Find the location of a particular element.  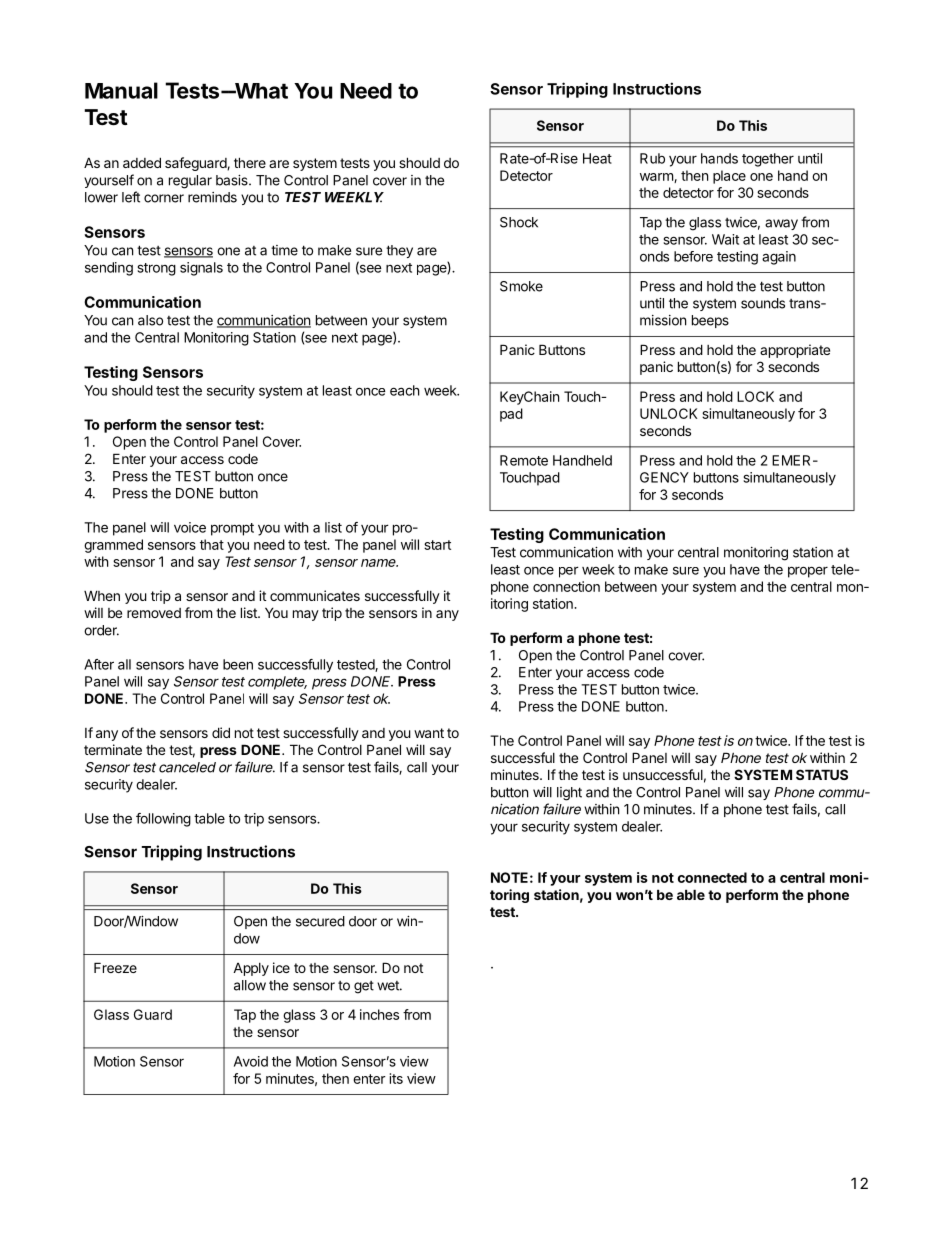

removed is located at coordinates (154, 613).
